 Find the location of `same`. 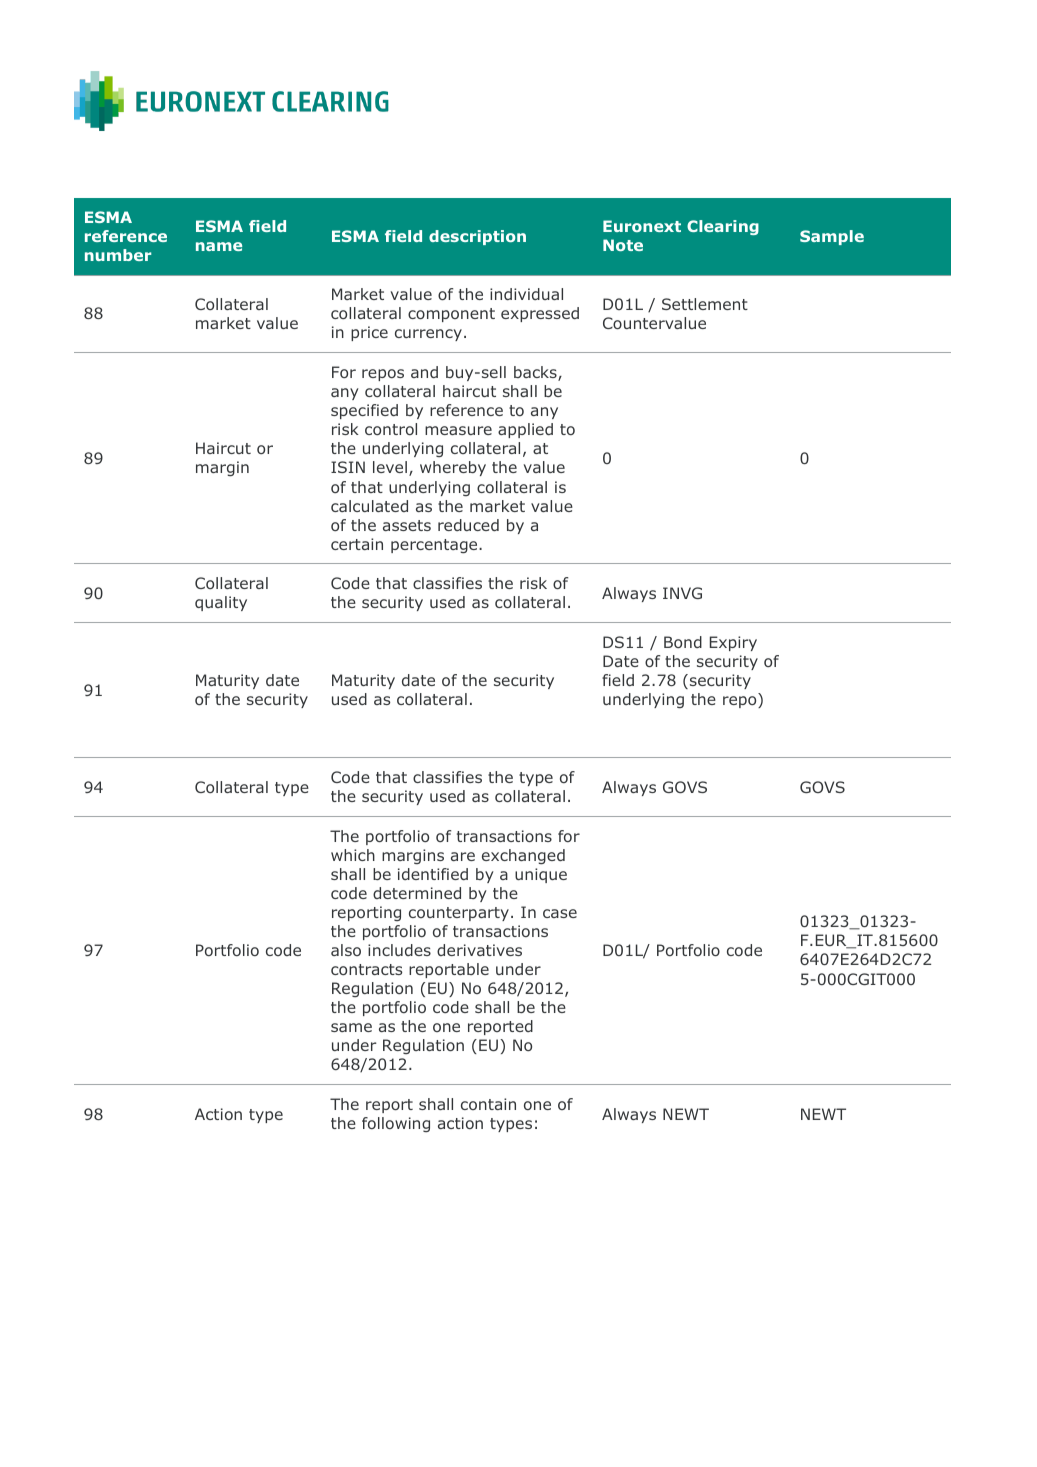

same is located at coordinates (351, 1027).
